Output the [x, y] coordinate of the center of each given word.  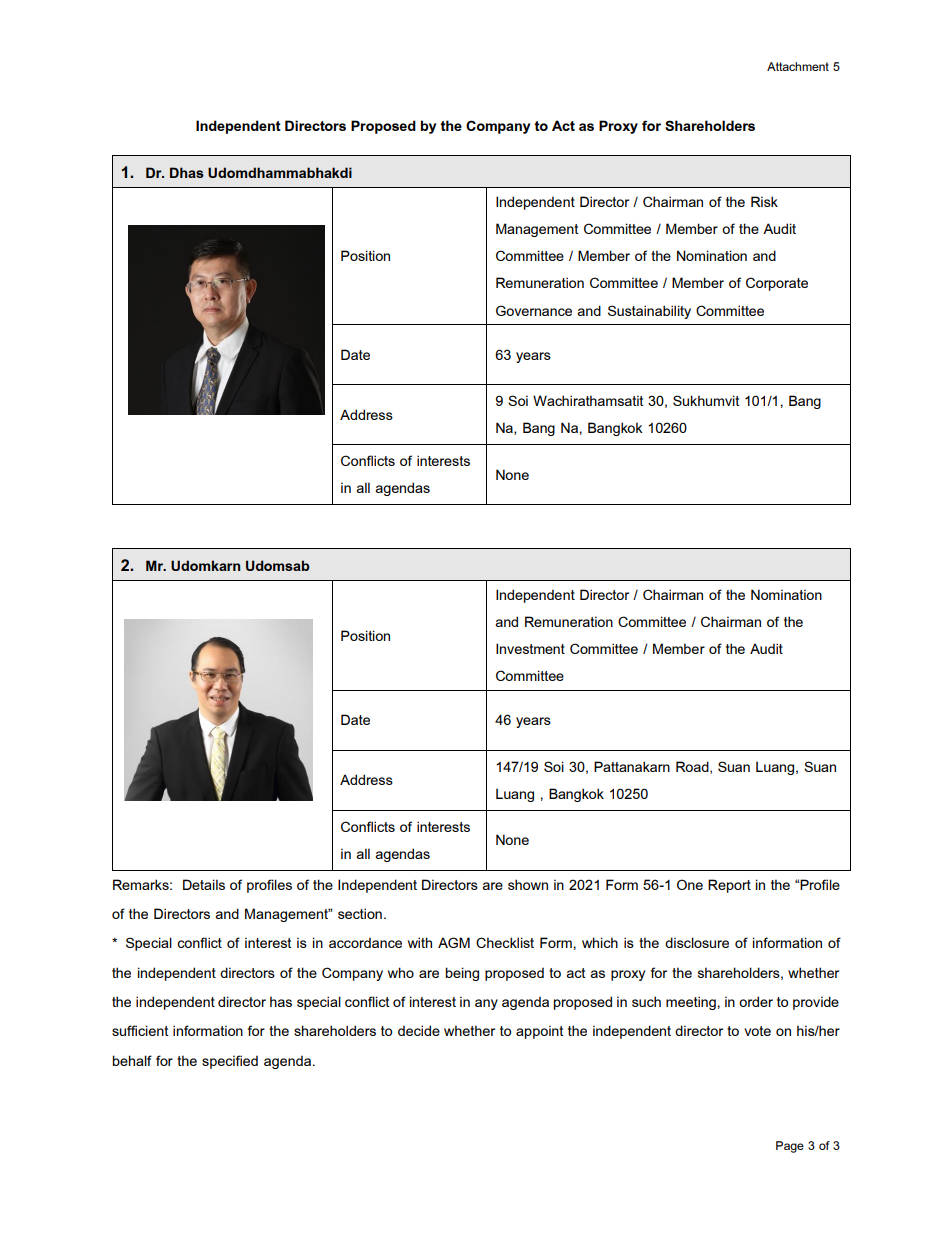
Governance [534, 310]
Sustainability [649, 312]
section [360, 913]
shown [528, 884]
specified [230, 1062]
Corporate [777, 284]
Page [790, 1147]
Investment [530, 648]
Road [693, 767]
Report [729, 886]
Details [204, 884]
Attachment [798, 66]
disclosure [697, 942]
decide [419, 1030]
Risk [764, 201]
